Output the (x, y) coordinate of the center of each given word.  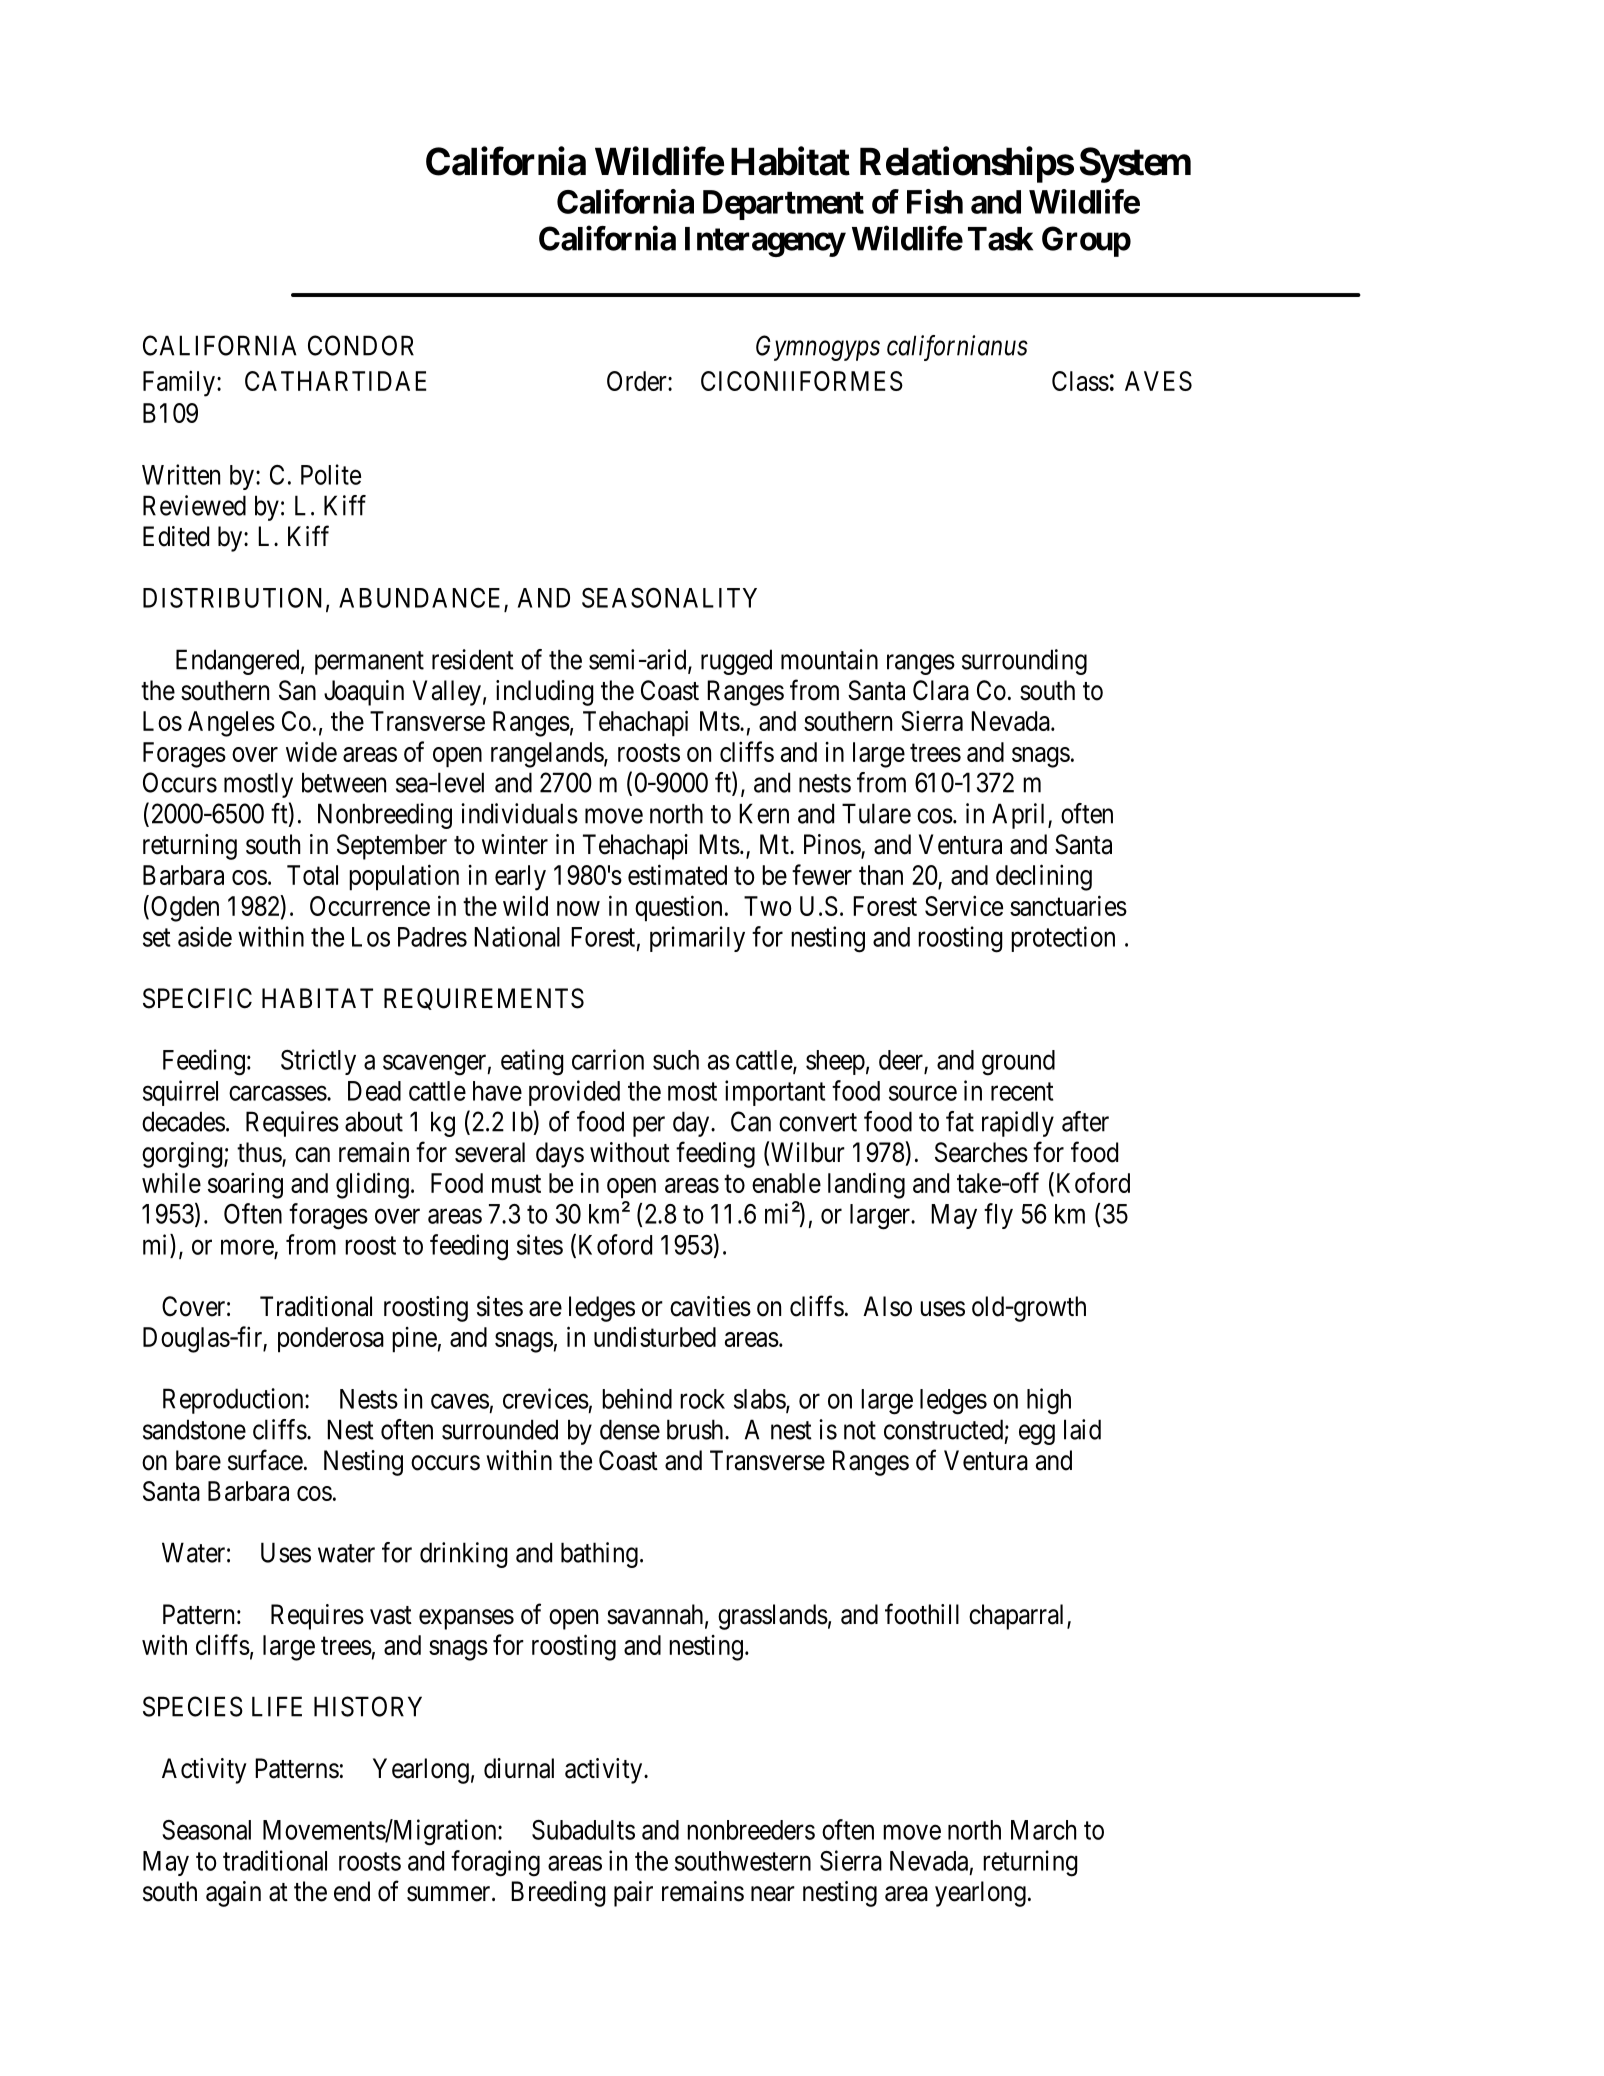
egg (1037, 1434)
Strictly (318, 1062)
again (233, 1894)
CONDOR (361, 345)
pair (633, 1894)
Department (783, 205)
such (676, 1060)
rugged (736, 662)
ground (1018, 1063)
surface (265, 1460)
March (1043, 1830)
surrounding (1024, 662)
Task (1000, 239)
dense (630, 1429)
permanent (369, 663)
